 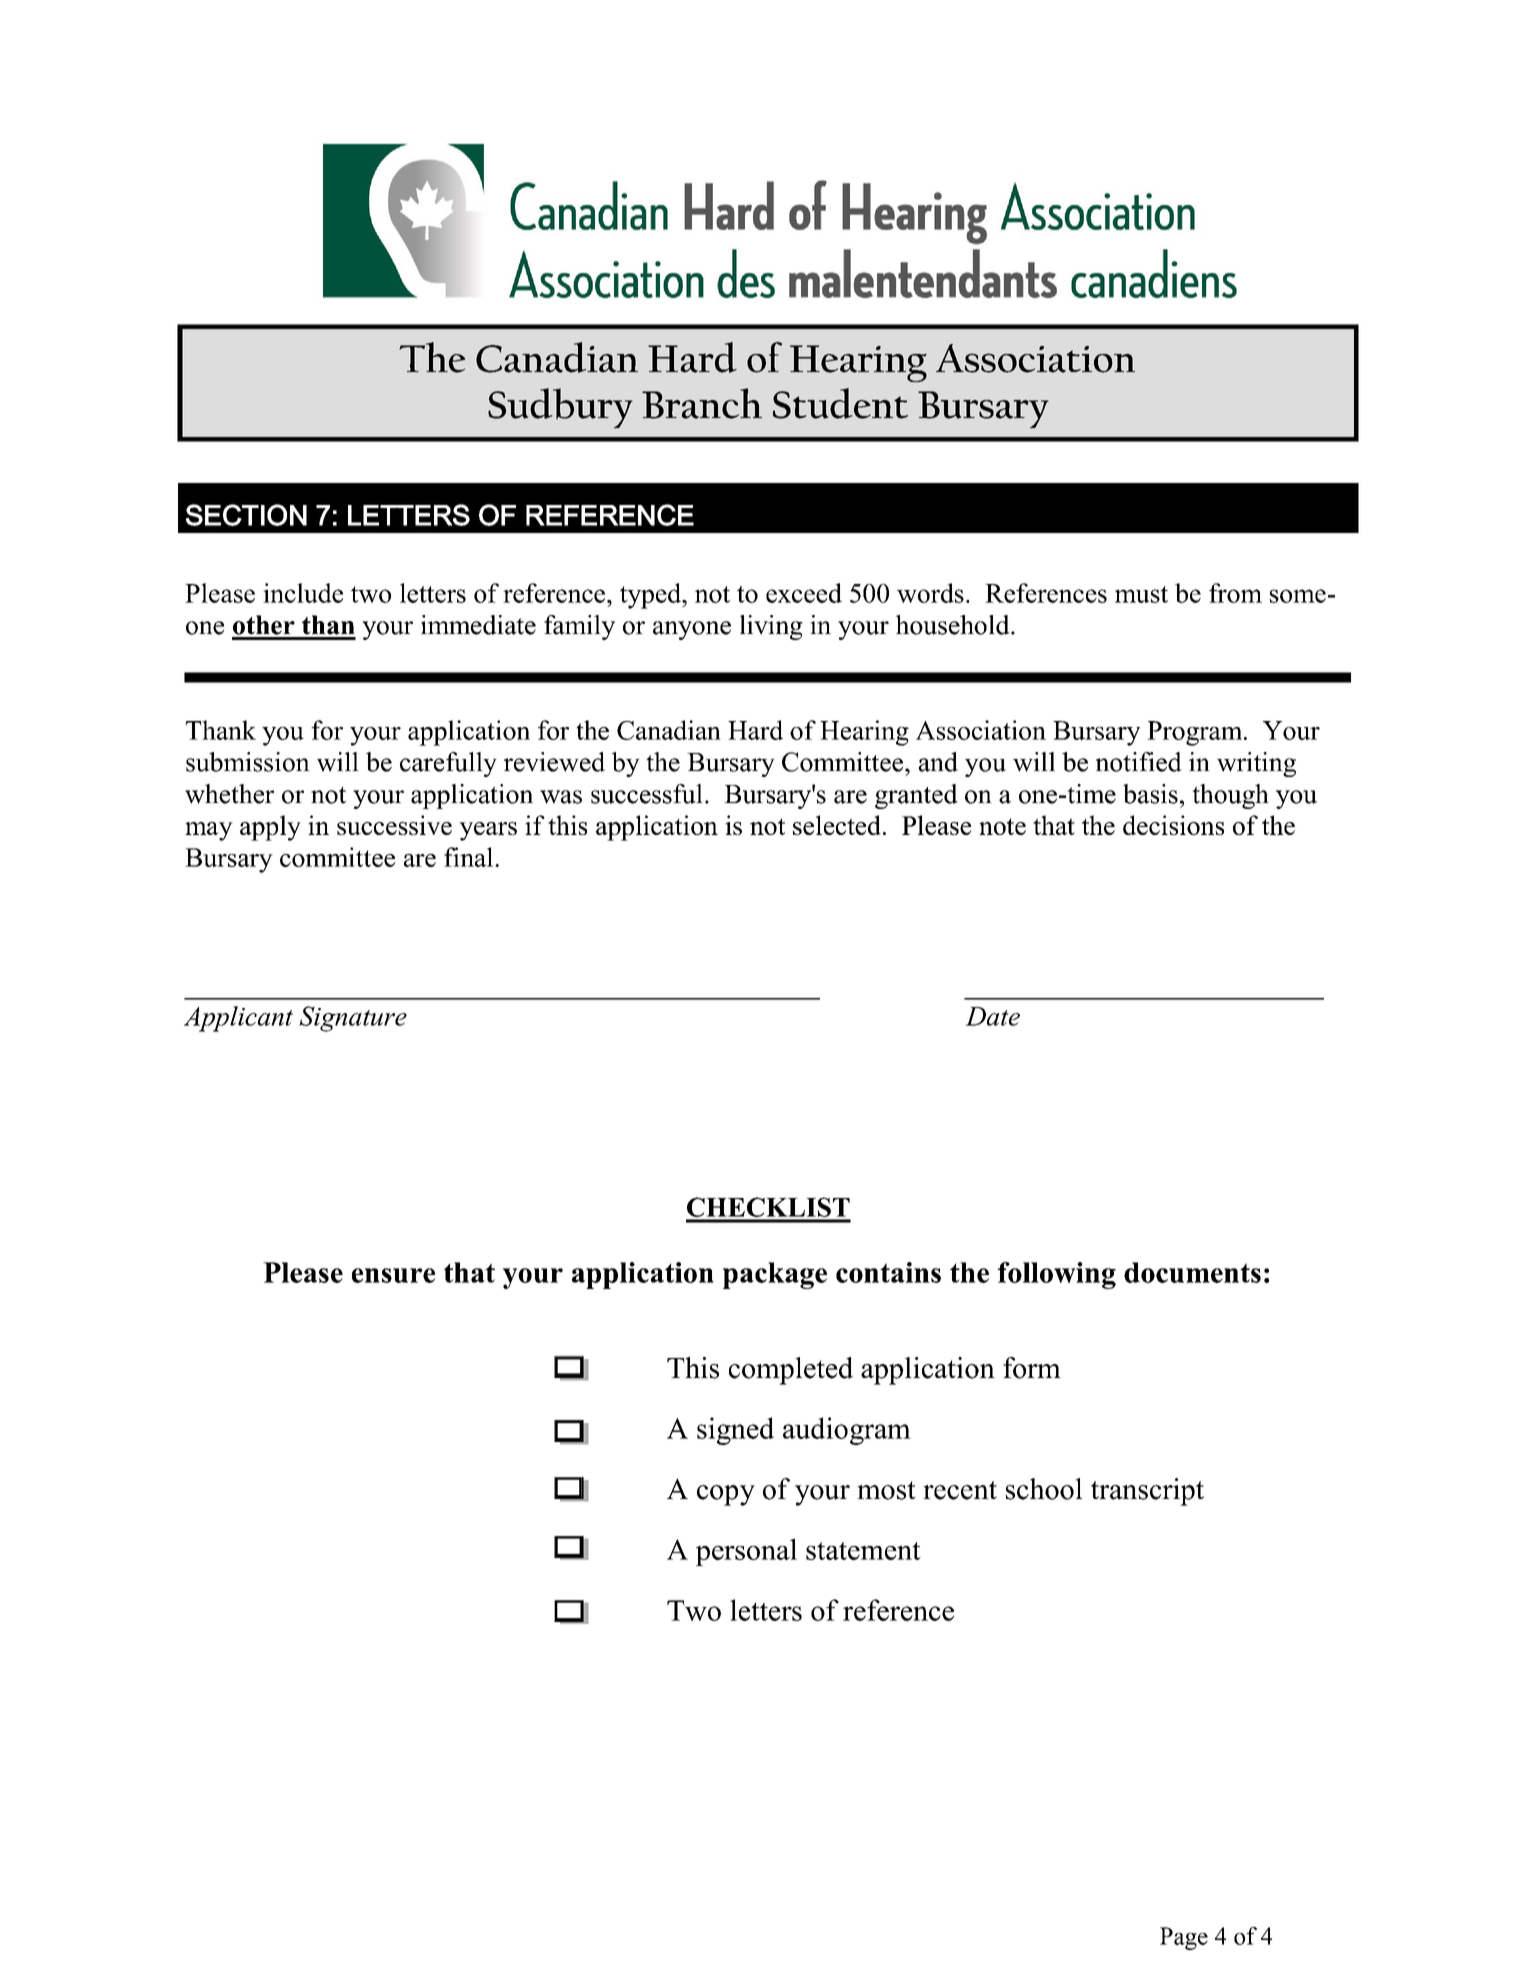 I want to click on must, so click(x=1141, y=594).
